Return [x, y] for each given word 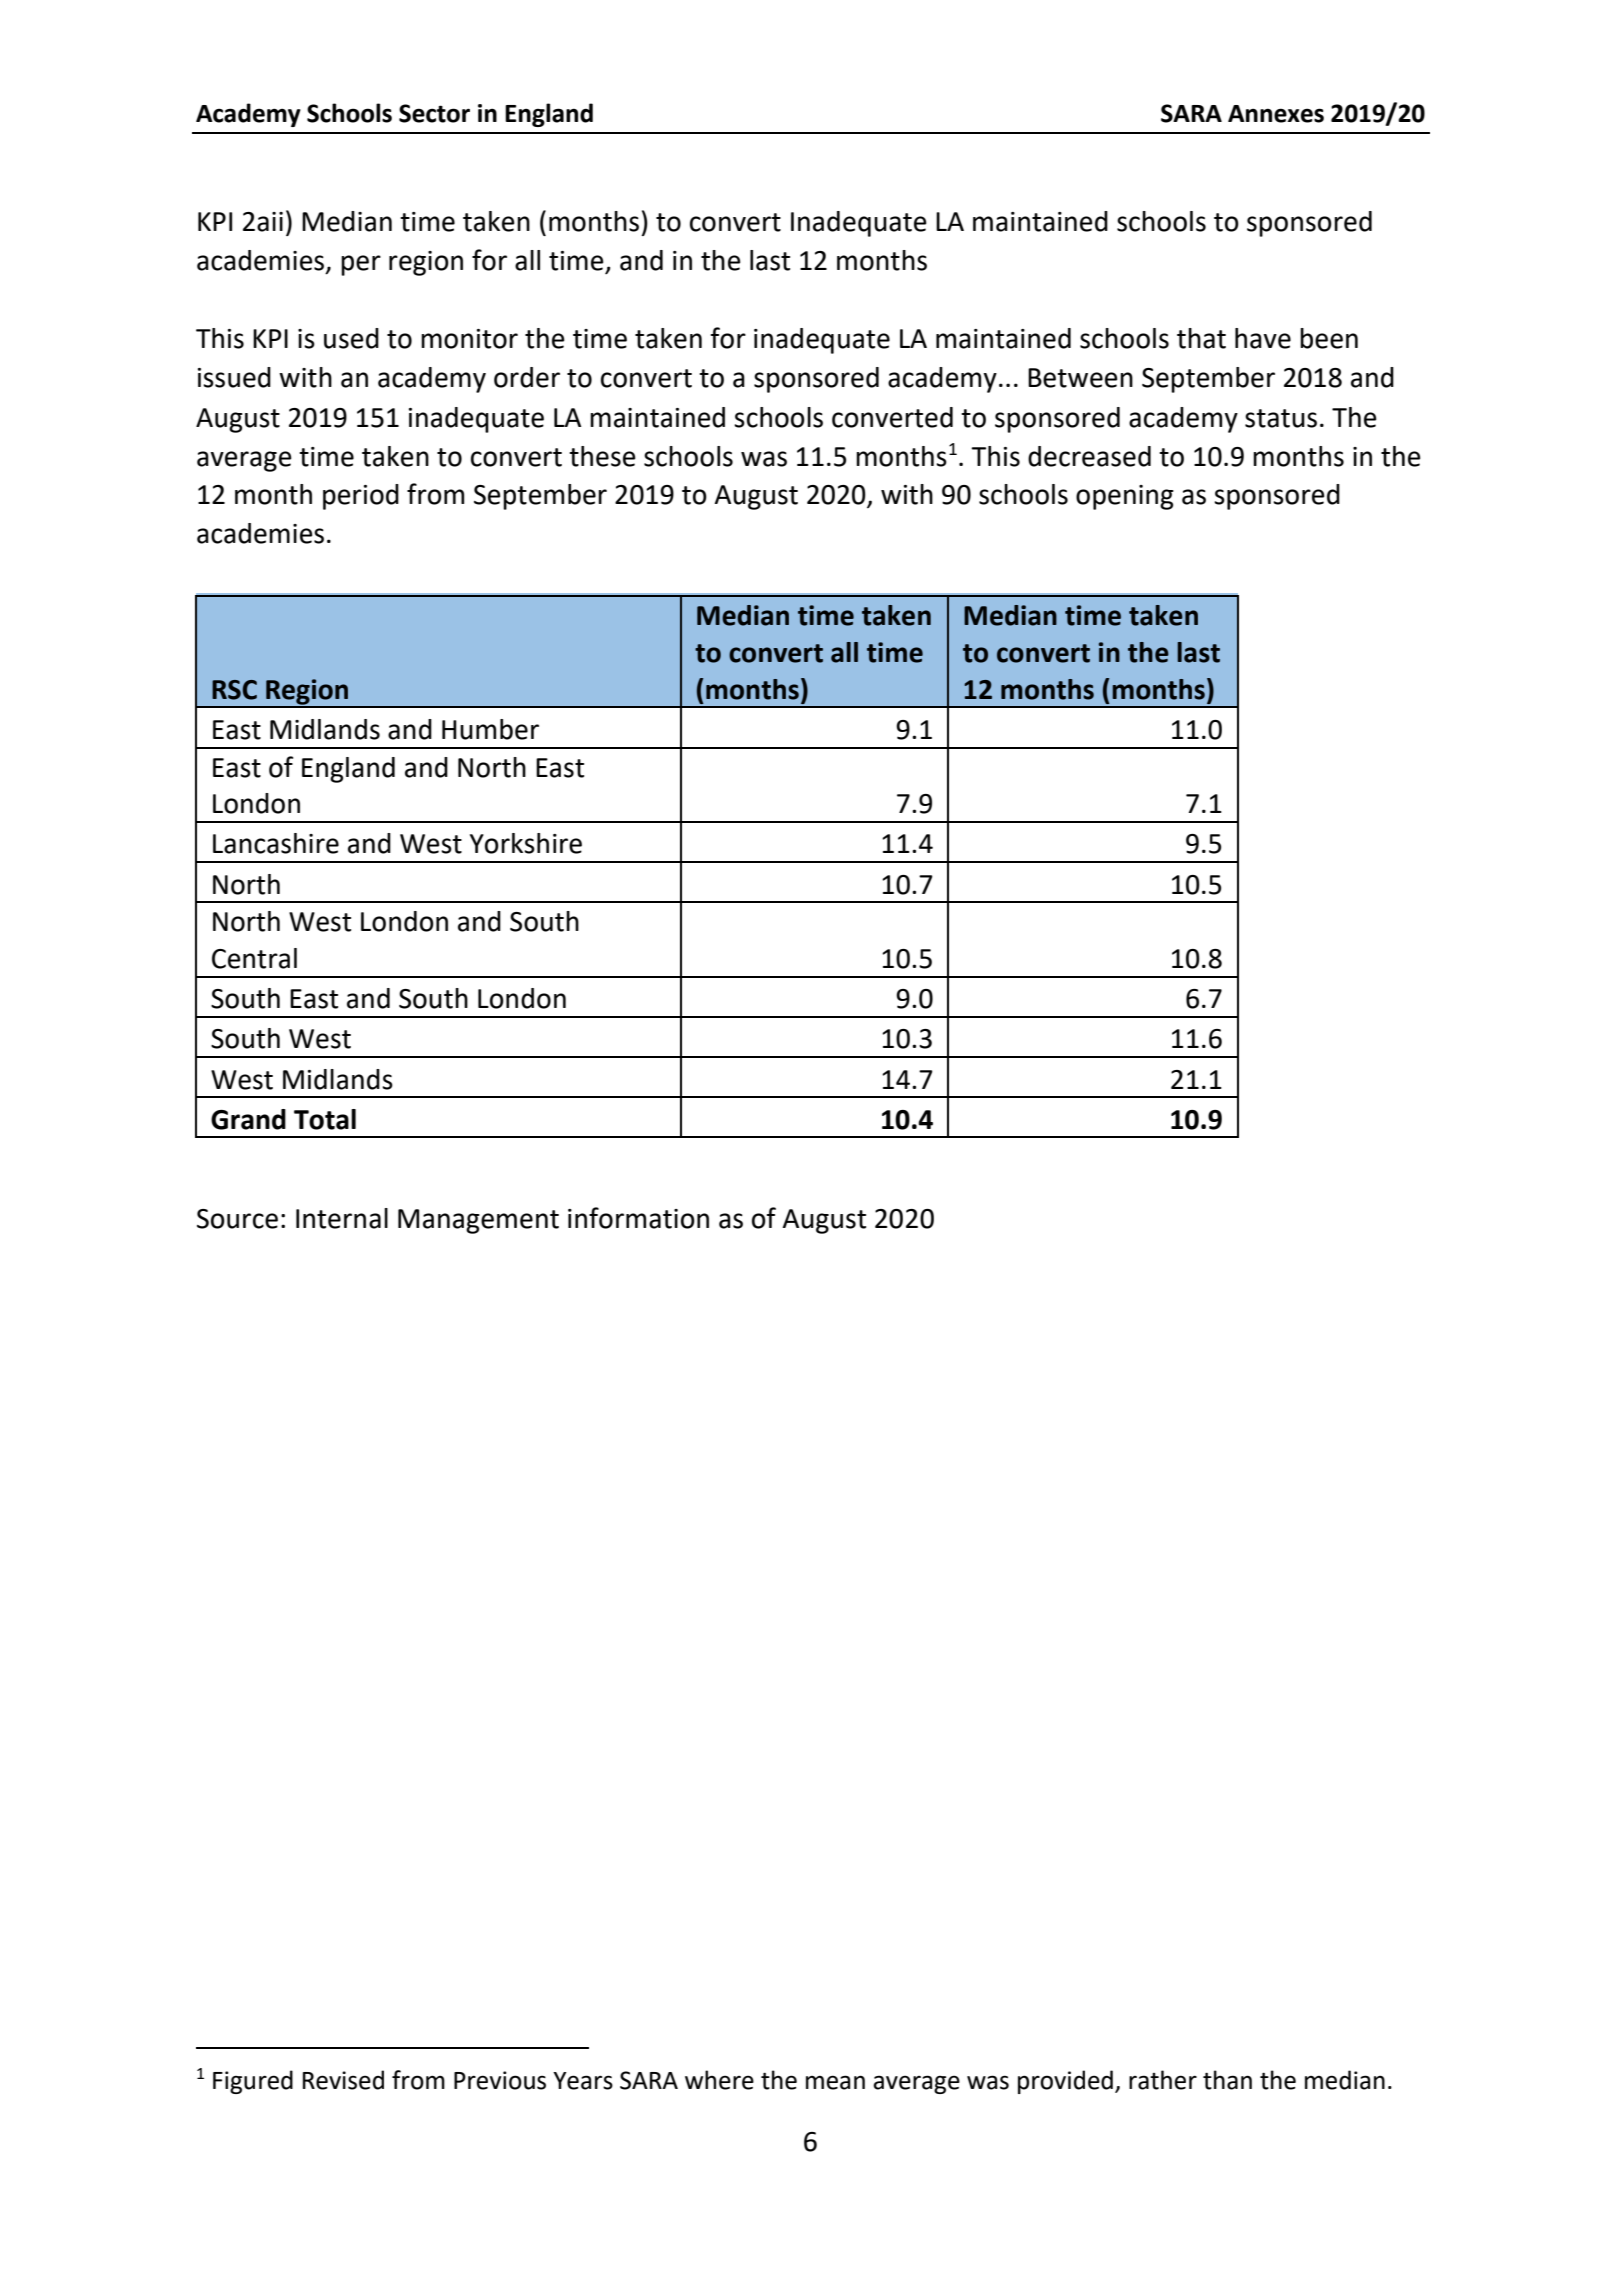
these [602, 456]
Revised [343, 2080]
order [527, 377]
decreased [1089, 456]
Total [325, 1119]
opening [1125, 497]
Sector [434, 113]
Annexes [1276, 114]
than [1227, 2080]
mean [835, 2082]
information [638, 1218]
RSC [234, 690]
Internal [342, 1218]
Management [478, 1221]
